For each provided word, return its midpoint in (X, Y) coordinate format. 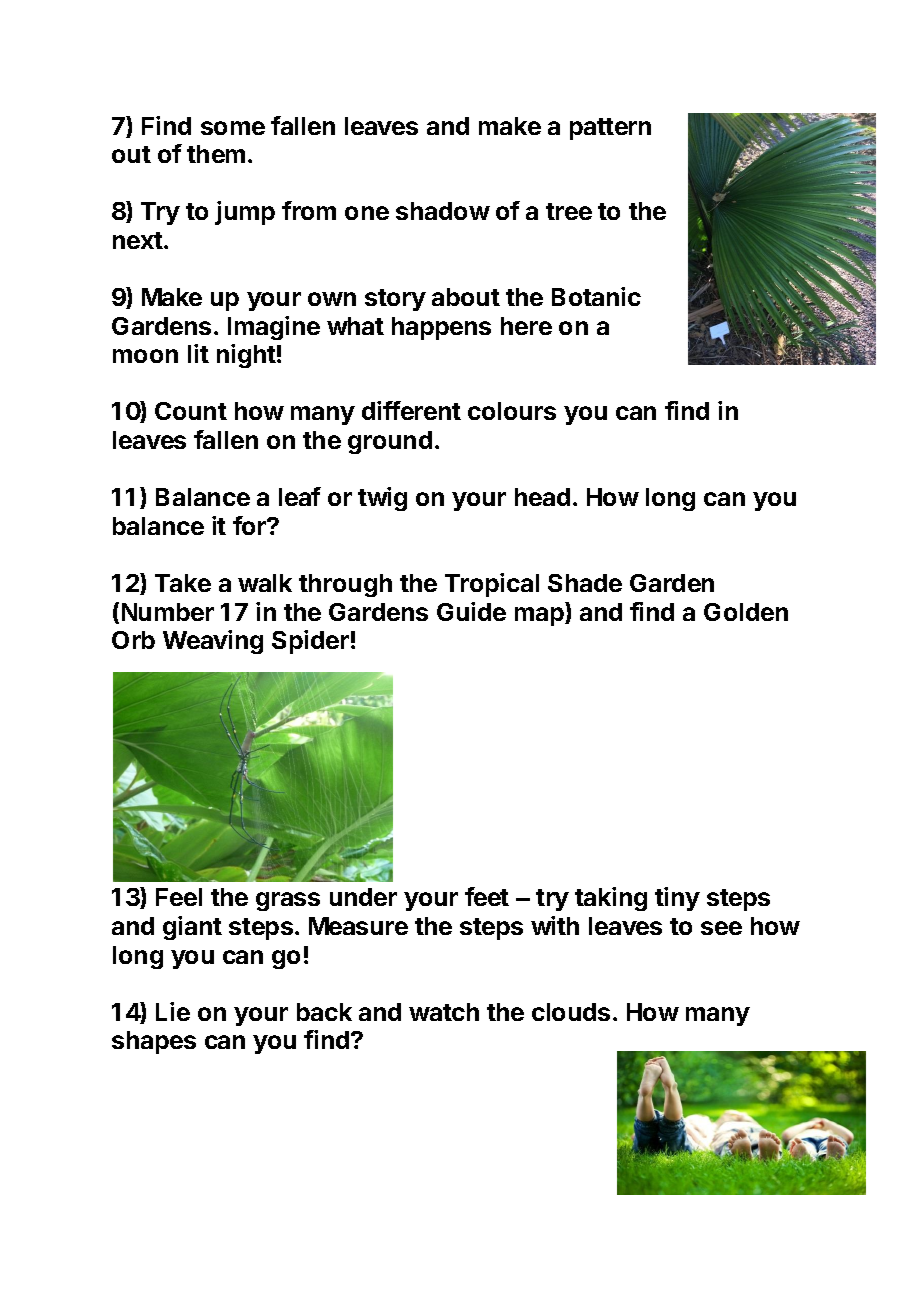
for (250, 525)
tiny (677, 899)
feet (487, 896)
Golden (746, 612)
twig (382, 499)
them (216, 154)
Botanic (596, 296)
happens (441, 328)
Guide (471, 611)
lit (198, 353)
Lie (173, 1011)
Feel (179, 897)
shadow (443, 211)
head (542, 497)
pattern (610, 129)
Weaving (213, 642)
